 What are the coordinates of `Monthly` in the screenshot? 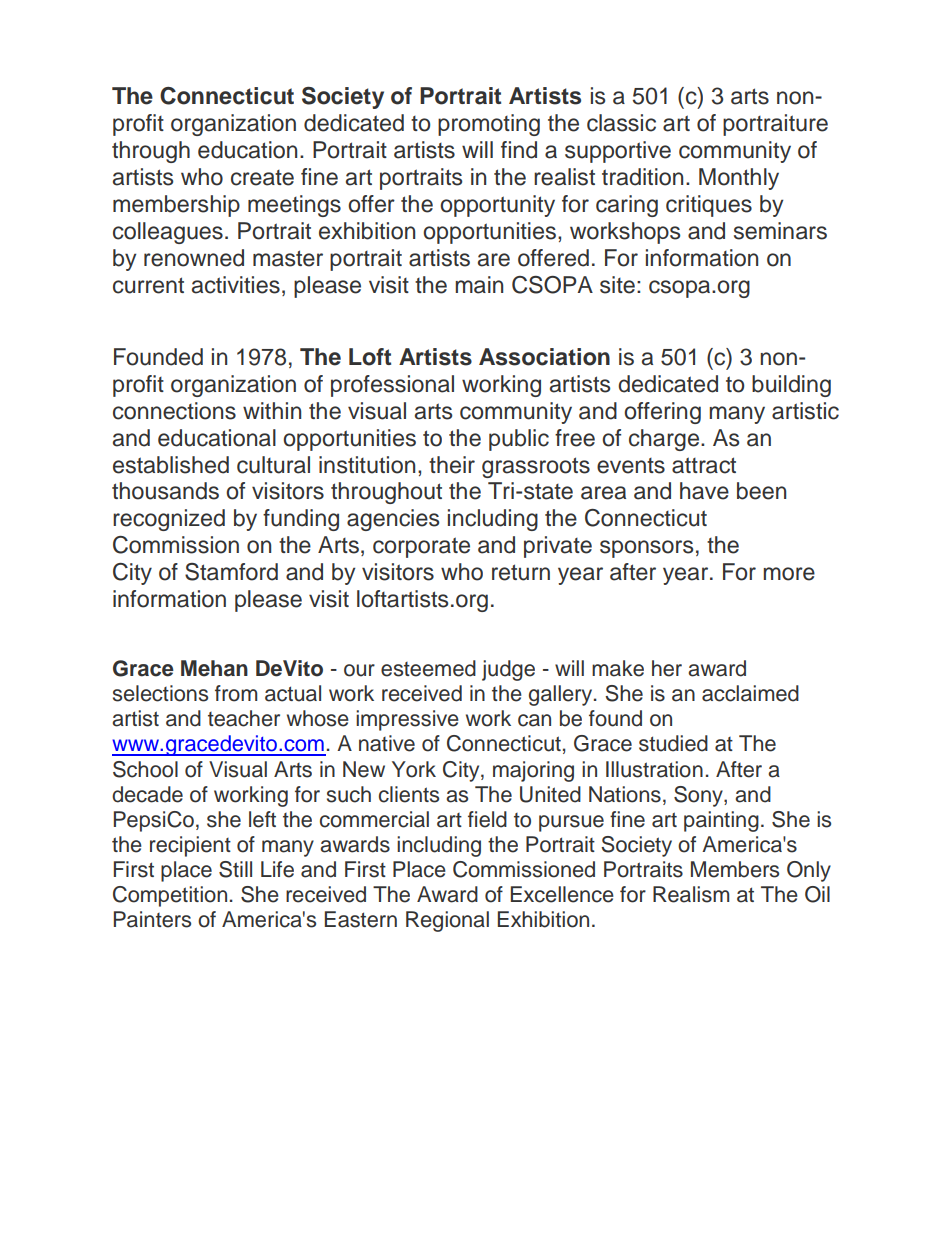 It's located at (739, 179).
